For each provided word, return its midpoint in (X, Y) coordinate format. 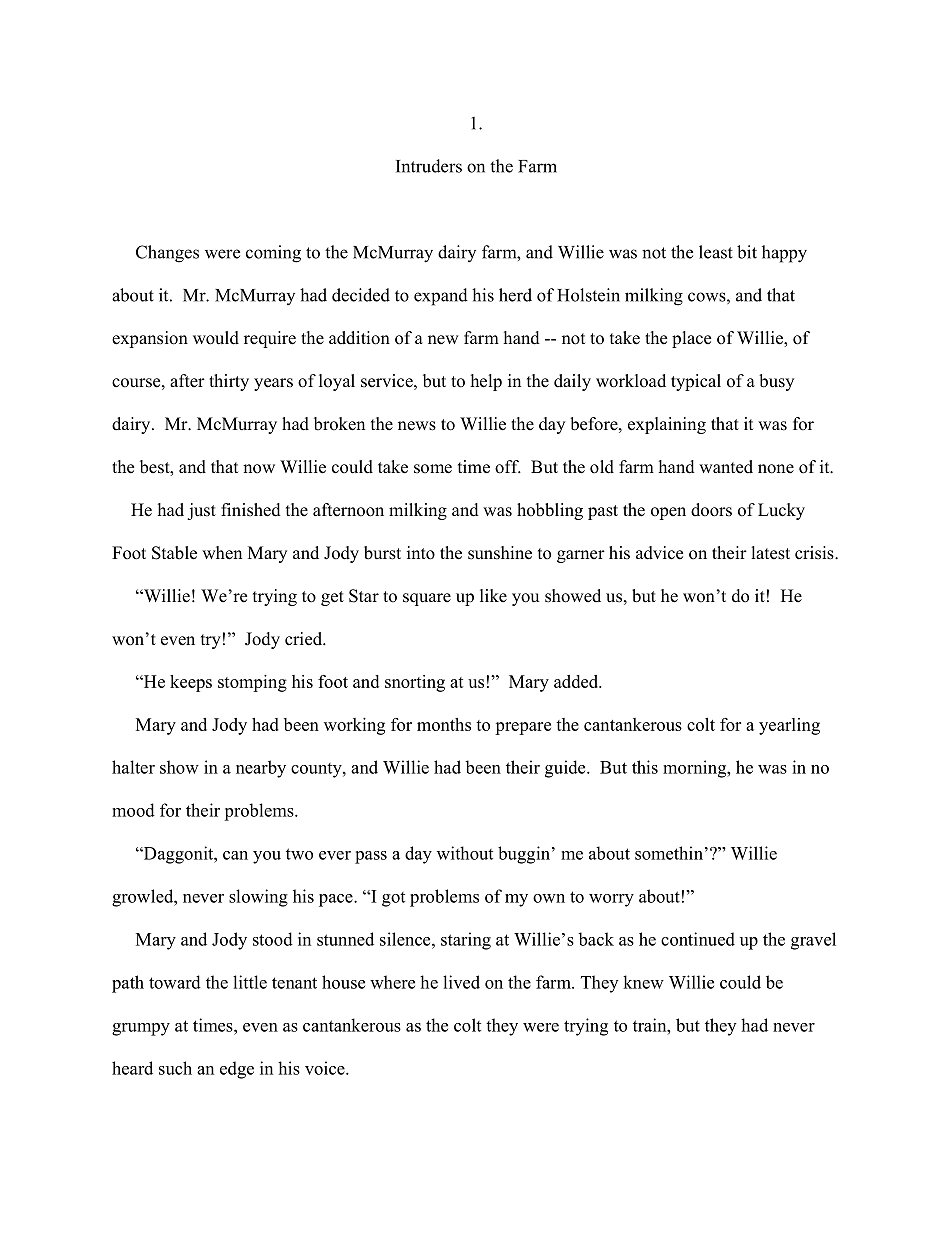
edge (237, 1070)
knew (643, 982)
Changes (167, 254)
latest (771, 553)
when (222, 553)
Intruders (429, 166)
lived (461, 982)
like (493, 596)
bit (747, 252)
